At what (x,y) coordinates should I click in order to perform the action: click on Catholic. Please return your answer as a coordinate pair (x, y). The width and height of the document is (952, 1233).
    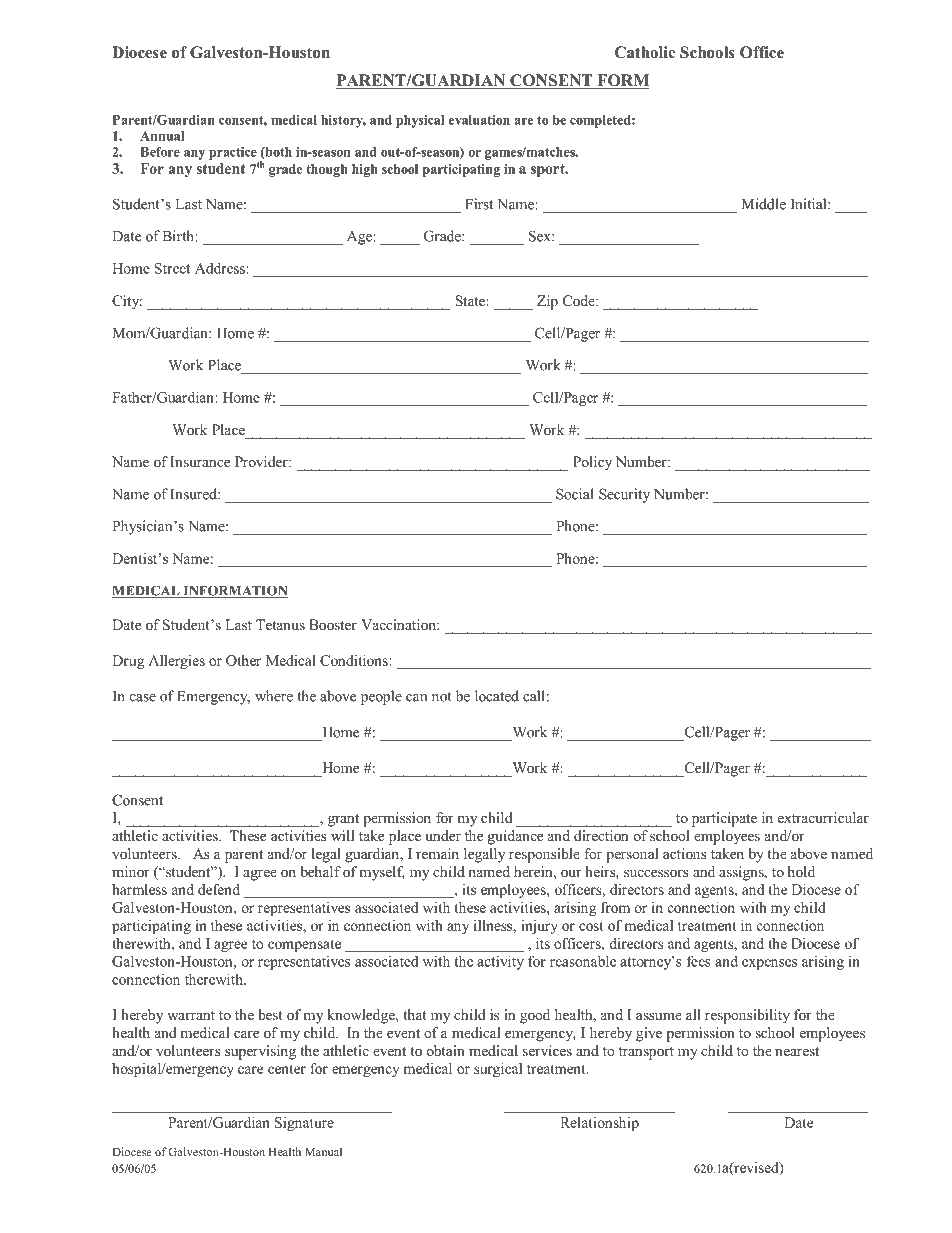
    Looking at the image, I should click on (645, 52).
